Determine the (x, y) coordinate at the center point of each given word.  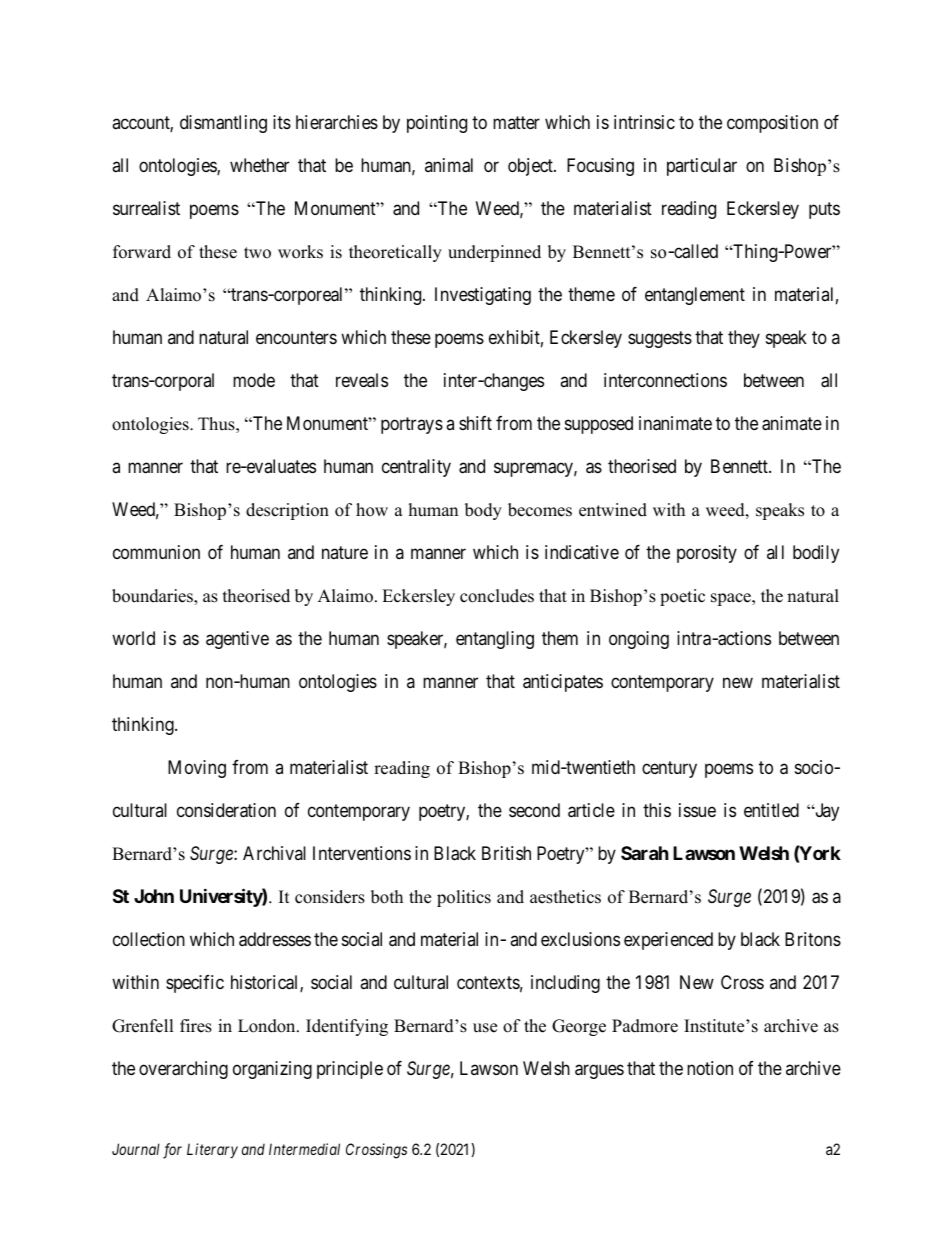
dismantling (223, 124)
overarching (183, 1070)
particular (702, 167)
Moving (197, 769)
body (483, 511)
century (669, 769)
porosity (707, 554)
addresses (275, 939)
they (744, 339)
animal (449, 165)
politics (464, 898)
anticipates (563, 683)
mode (254, 380)
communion (156, 552)
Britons (813, 939)
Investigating (483, 296)
